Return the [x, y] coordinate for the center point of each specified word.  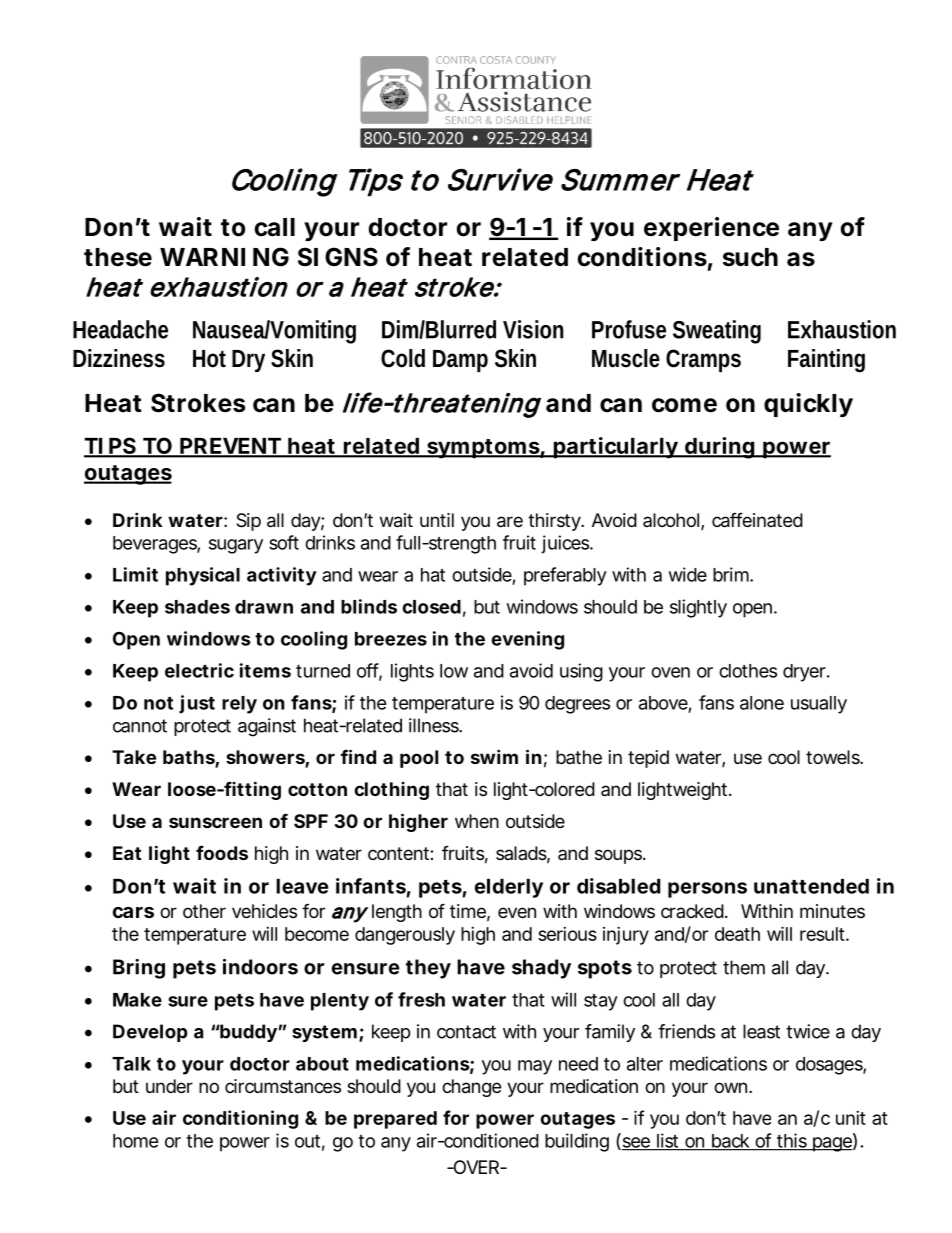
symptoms [483, 449]
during [719, 448]
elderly [509, 888]
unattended [811, 886]
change [471, 1088]
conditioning [240, 1119]
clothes [748, 671]
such [750, 257]
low [454, 671]
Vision [533, 329]
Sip [248, 522]
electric [199, 670]
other [204, 911]
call [274, 227]
